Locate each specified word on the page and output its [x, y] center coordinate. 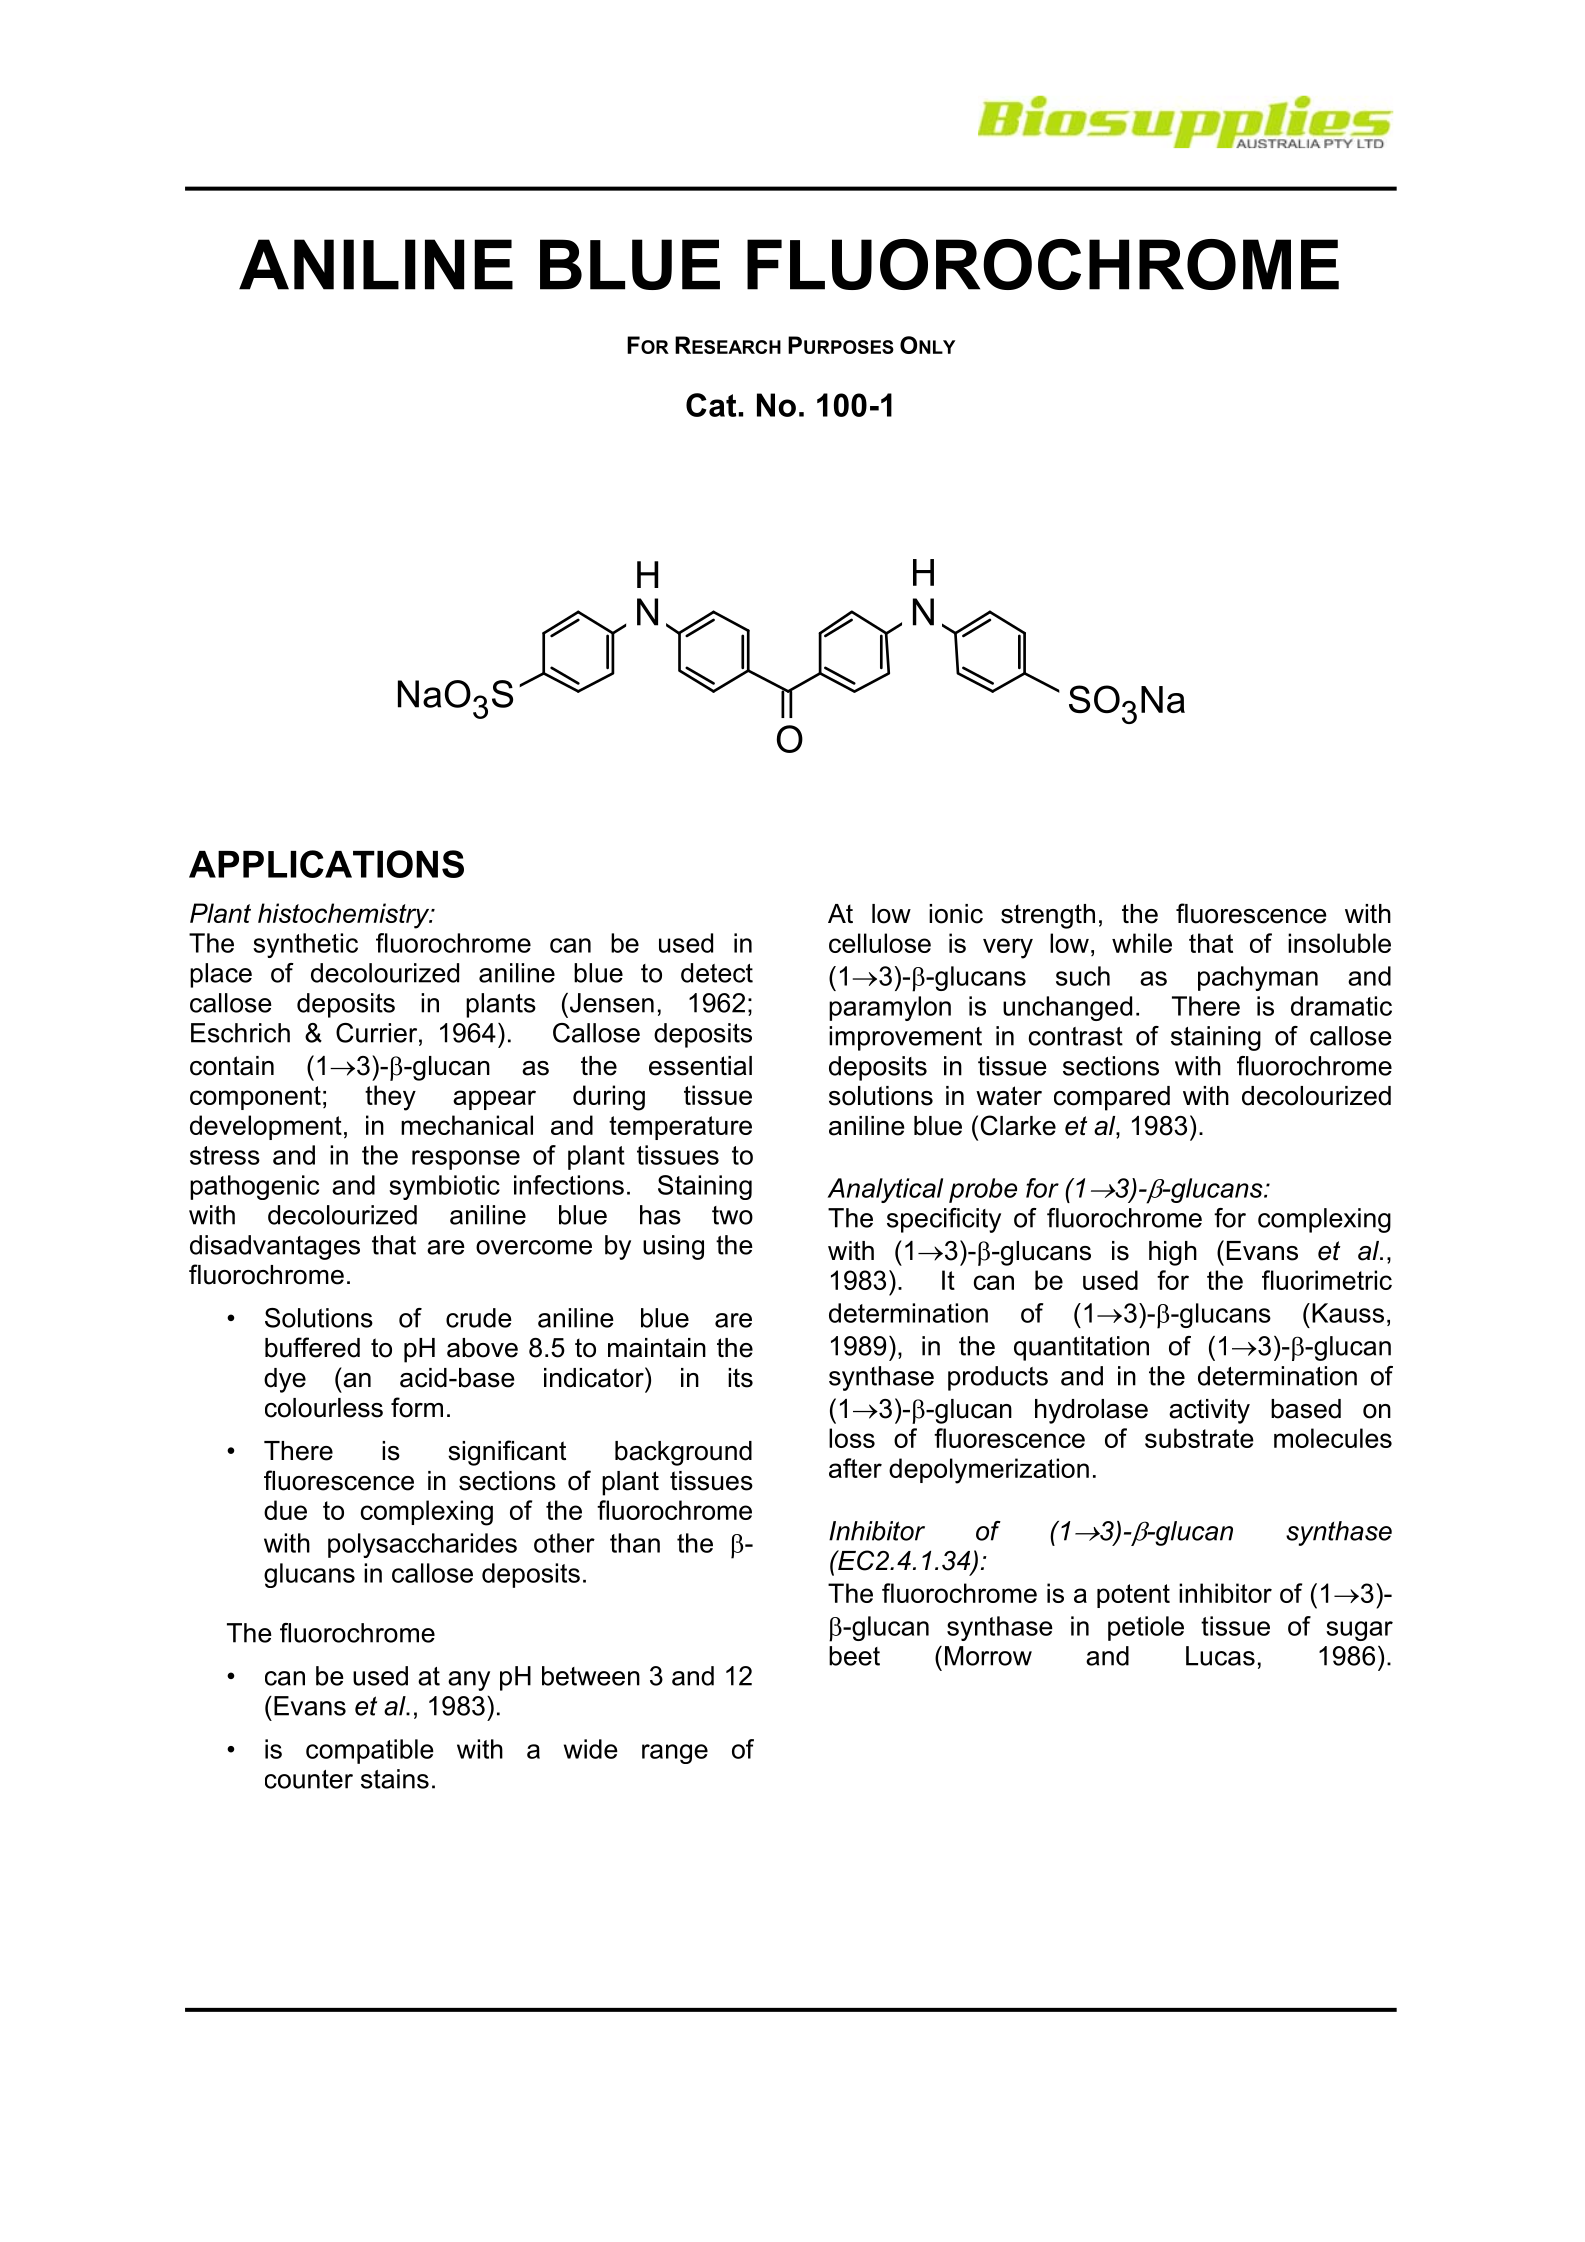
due [285, 1510]
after [855, 1468]
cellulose [880, 943]
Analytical [885, 1190]
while [1142, 943]
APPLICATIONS [326, 864]
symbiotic [444, 1187]
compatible [370, 1751]
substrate [1199, 1438]
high [1173, 1253]
